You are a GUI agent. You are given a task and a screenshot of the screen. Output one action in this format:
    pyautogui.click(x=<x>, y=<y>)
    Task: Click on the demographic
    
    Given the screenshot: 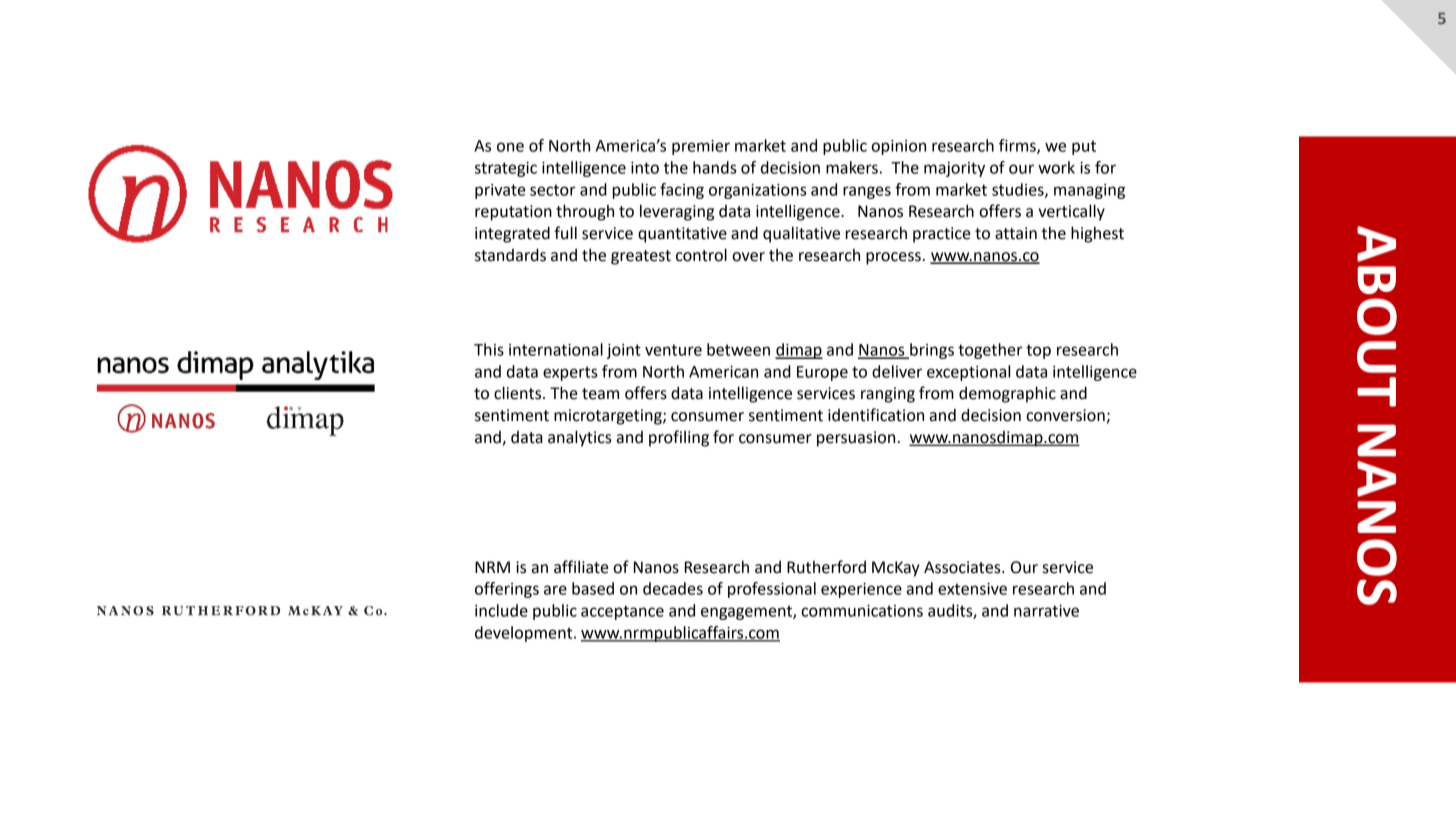 What is the action you would take?
    pyautogui.click(x=1007, y=394)
